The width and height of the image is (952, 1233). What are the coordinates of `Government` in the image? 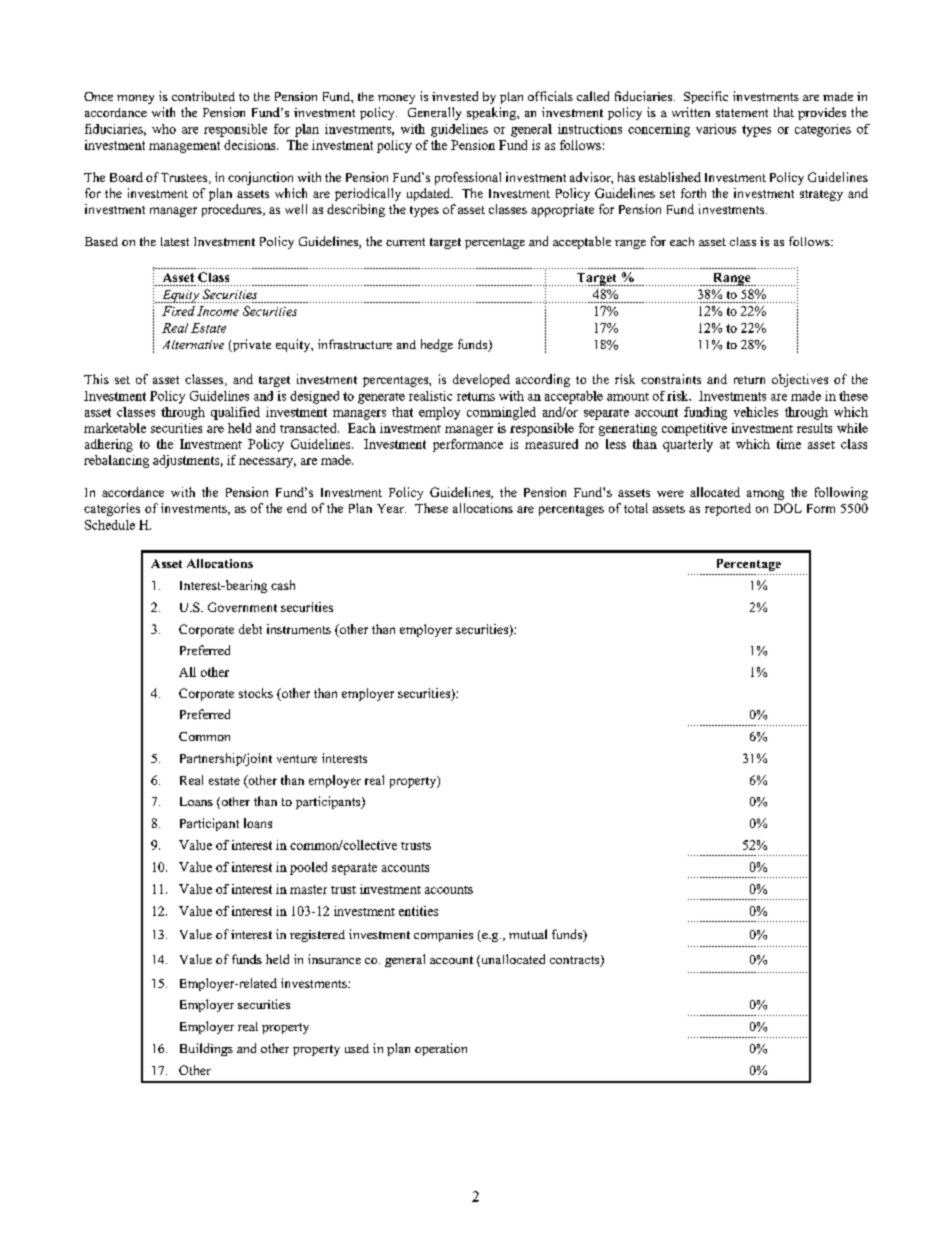 It's located at (242, 607).
